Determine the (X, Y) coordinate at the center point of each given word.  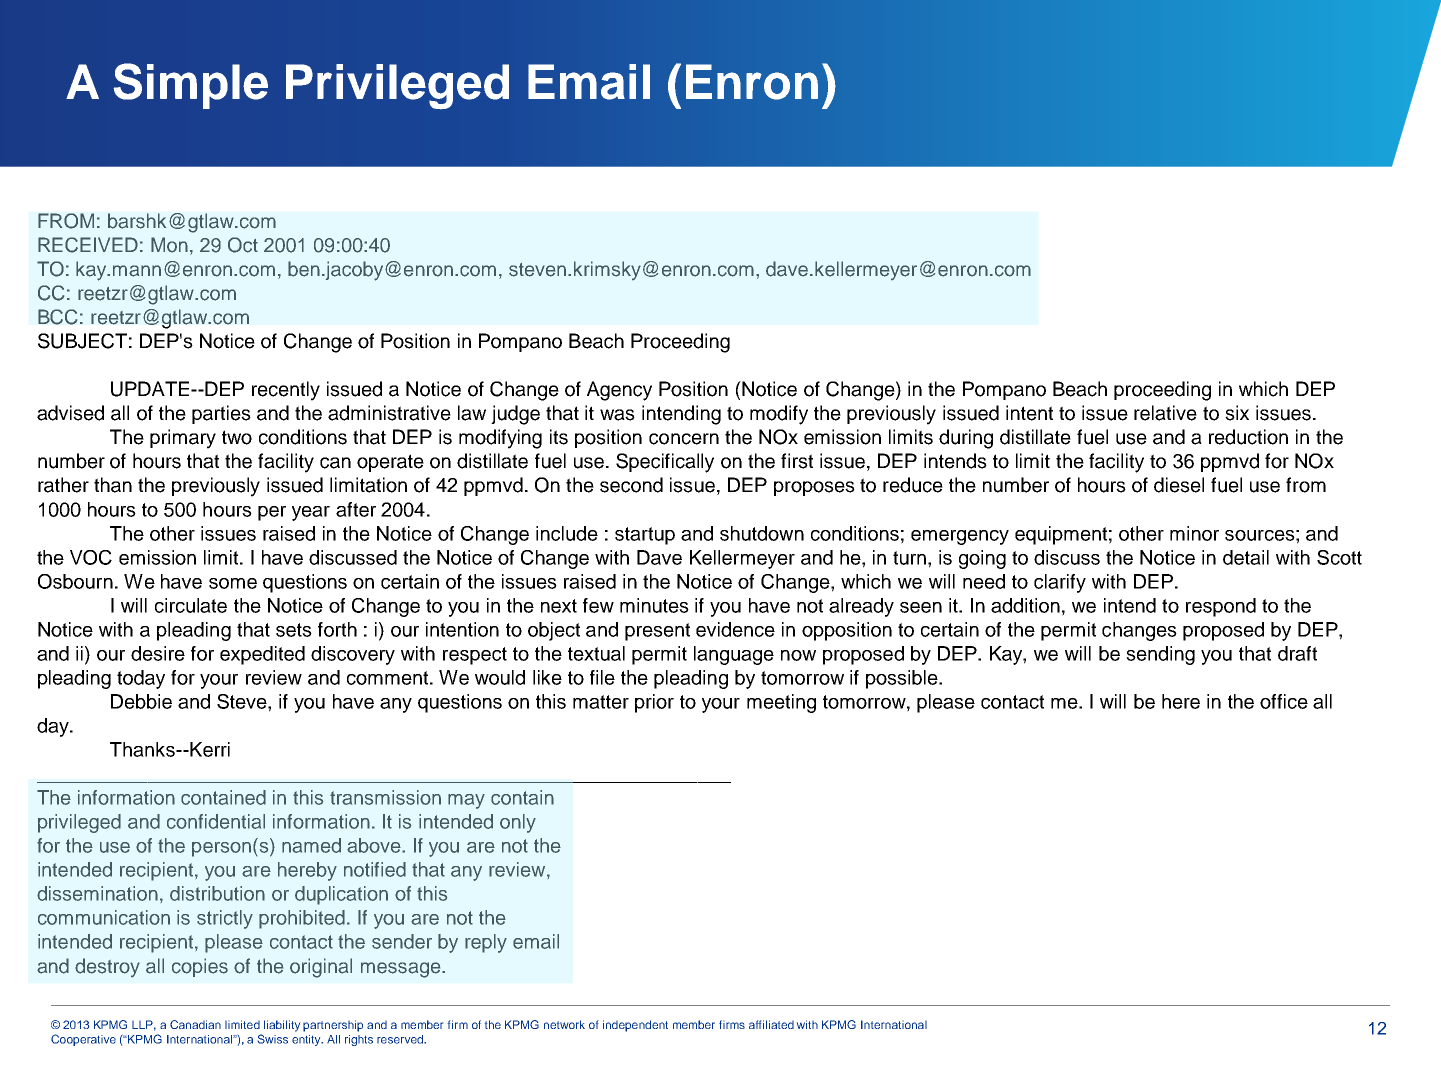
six (1237, 413)
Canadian (195, 1024)
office (1284, 701)
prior (654, 703)
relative (1165, 413)
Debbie (141, 701)
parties (221, 414)
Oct (243, 245)
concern (684, 439)
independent (635, 1026)
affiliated (771, 1024)
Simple (191, 86)
